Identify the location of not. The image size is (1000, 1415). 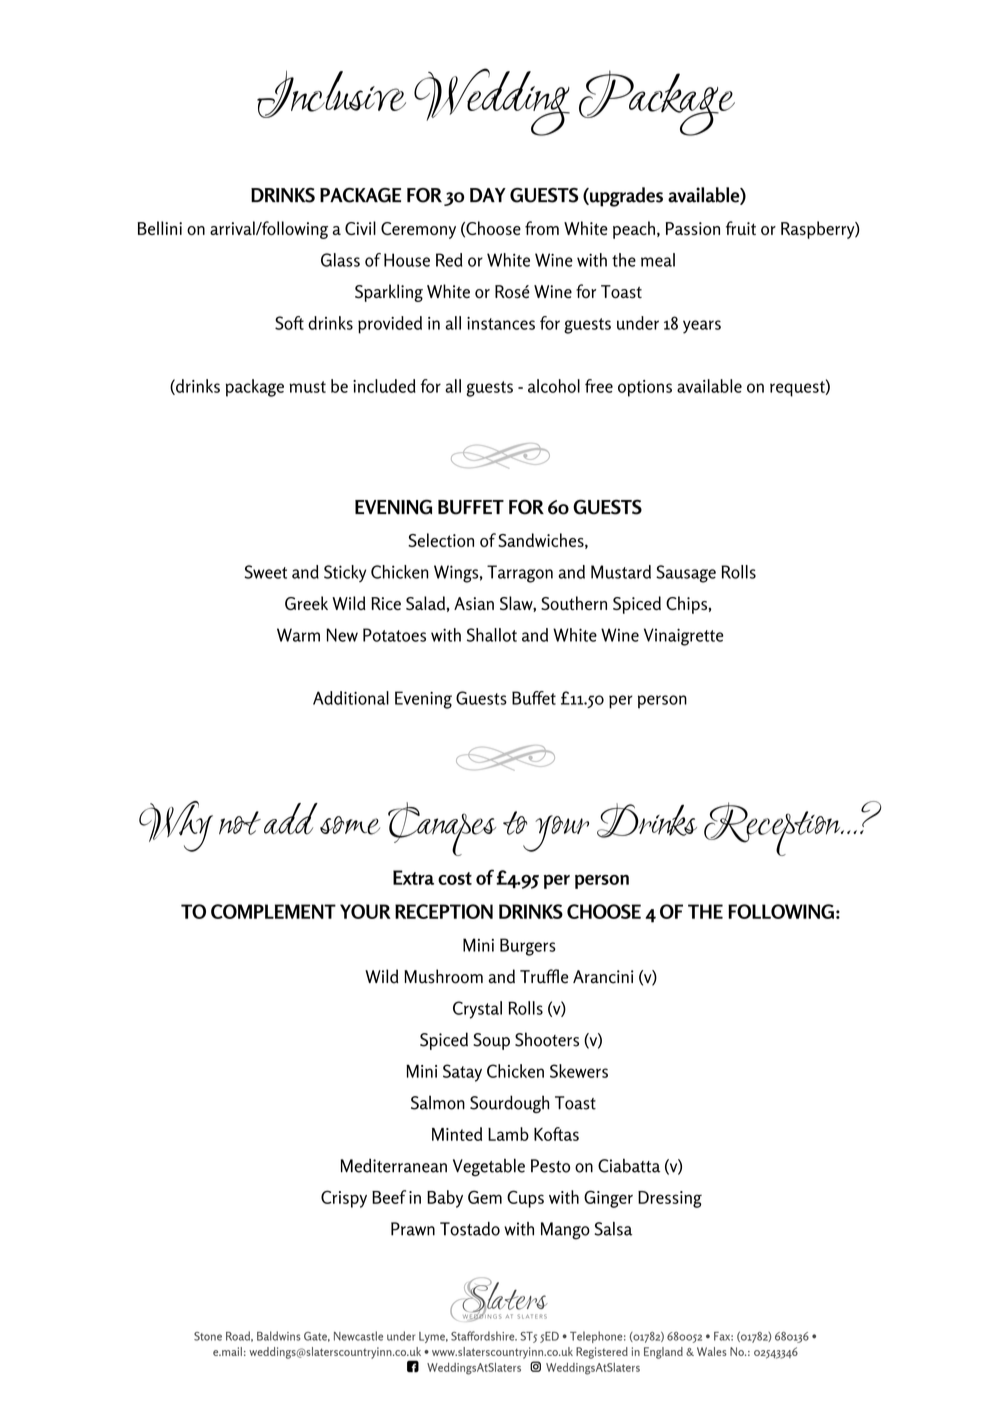
(240, 823).
